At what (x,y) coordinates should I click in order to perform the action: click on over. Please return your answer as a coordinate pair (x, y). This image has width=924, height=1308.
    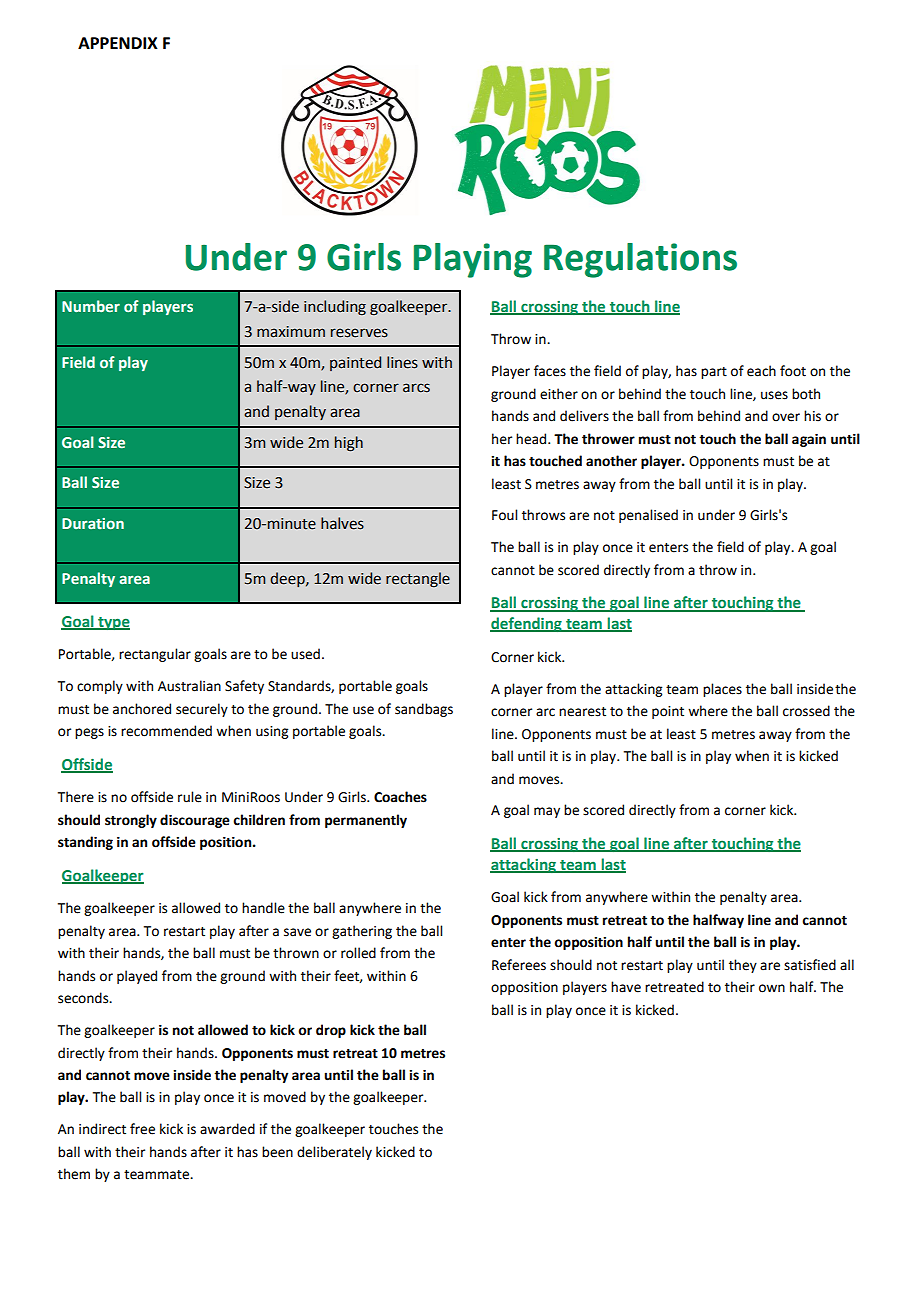
    Looking at the image, I should click on (786, 417).
